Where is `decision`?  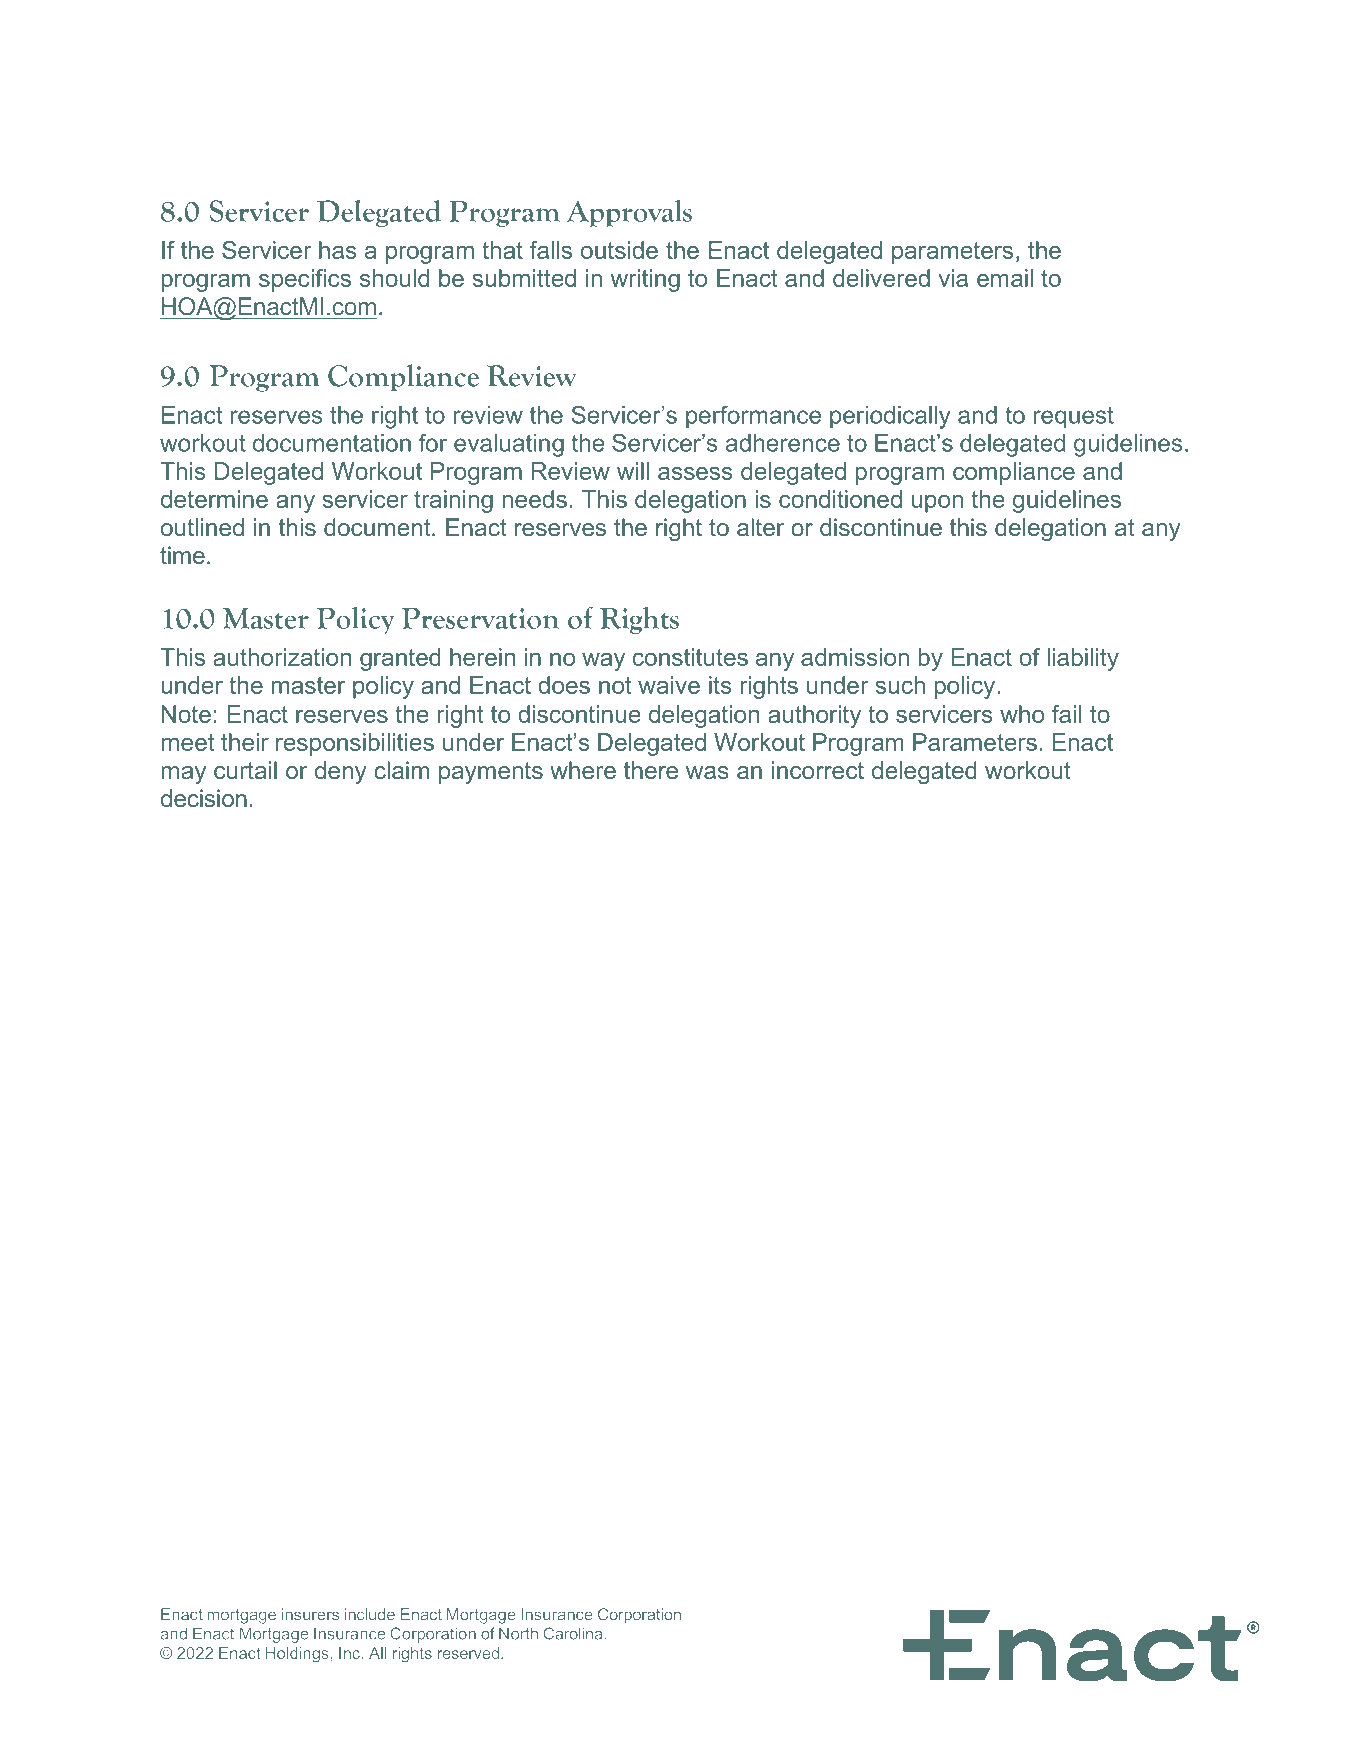 decision is located at coordinates (204, 798).
